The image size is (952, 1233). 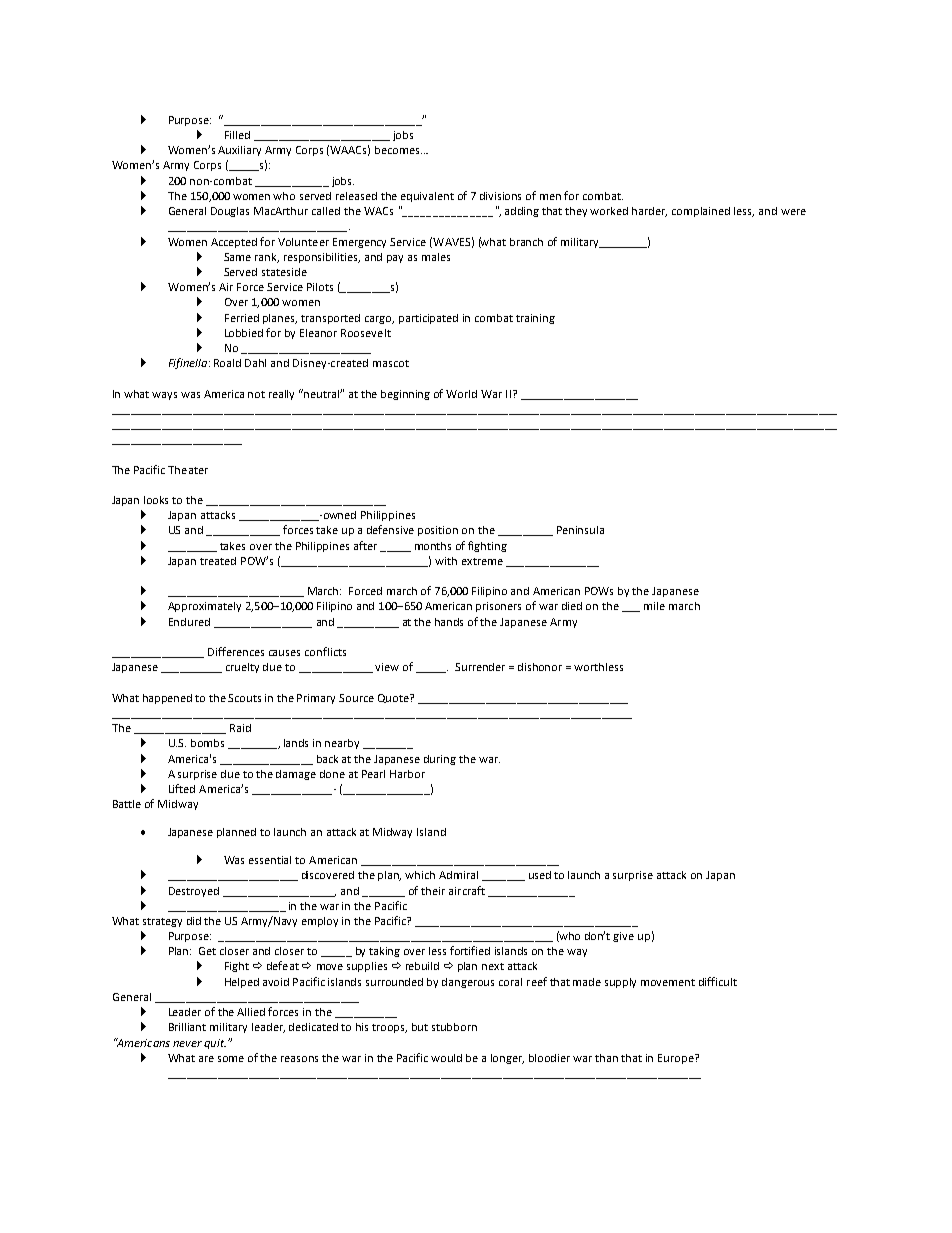 I want to click on quit, so click(x=215, y=1044).
